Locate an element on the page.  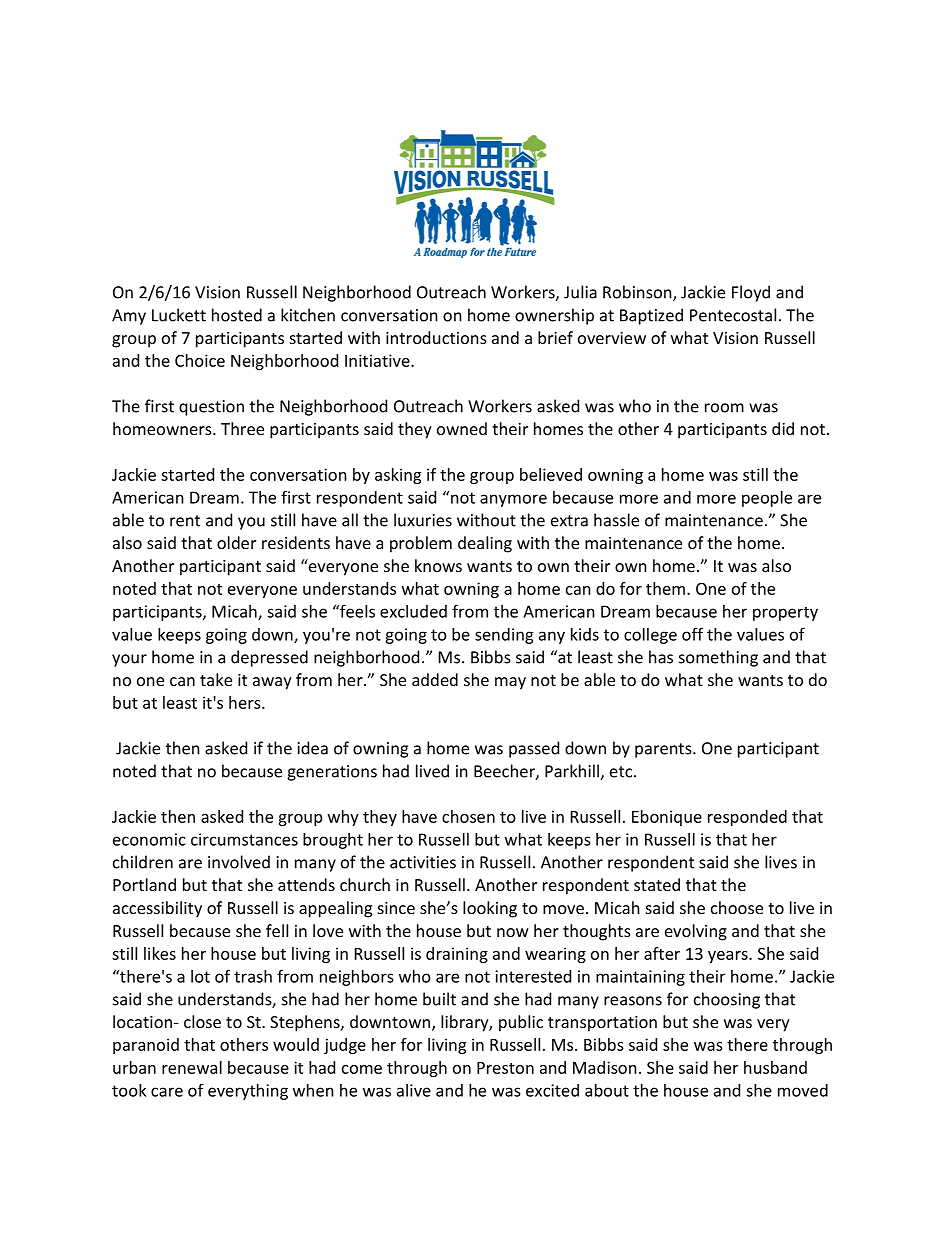
responded is located at coordinates (747, 818).
